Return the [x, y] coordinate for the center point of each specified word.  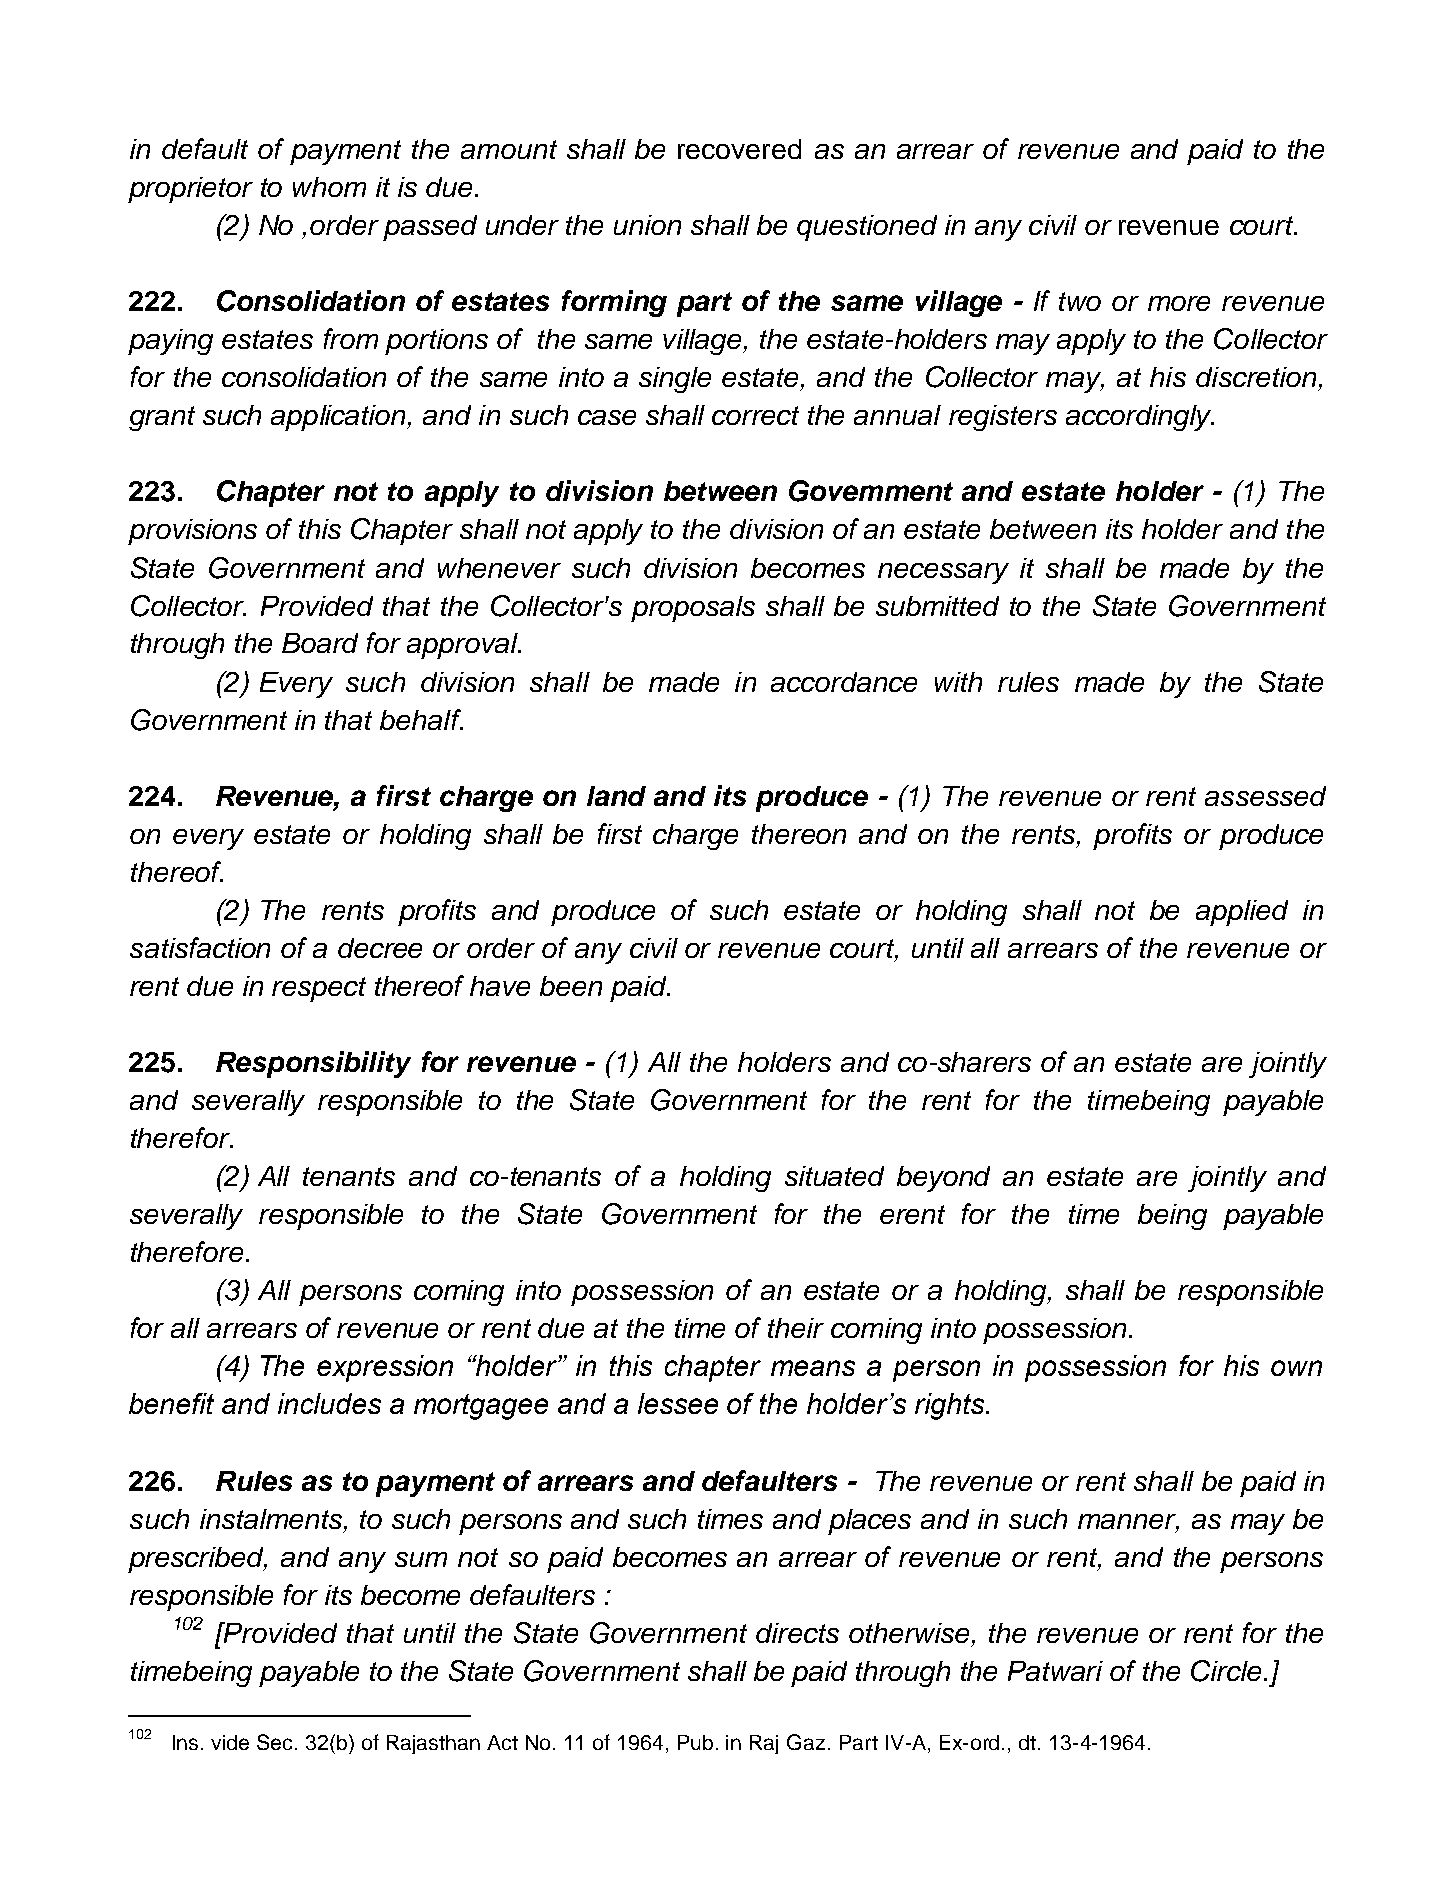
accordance [844, 682]
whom [329, 187]
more [1179, 303]
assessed [1265, 796]
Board [320, 643]
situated [834, 1176]
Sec [276, 1742]
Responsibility [313, 1064]
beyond [943, 1179]
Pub [695, 1742]
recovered [739, 149]
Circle [1226, 1671]
